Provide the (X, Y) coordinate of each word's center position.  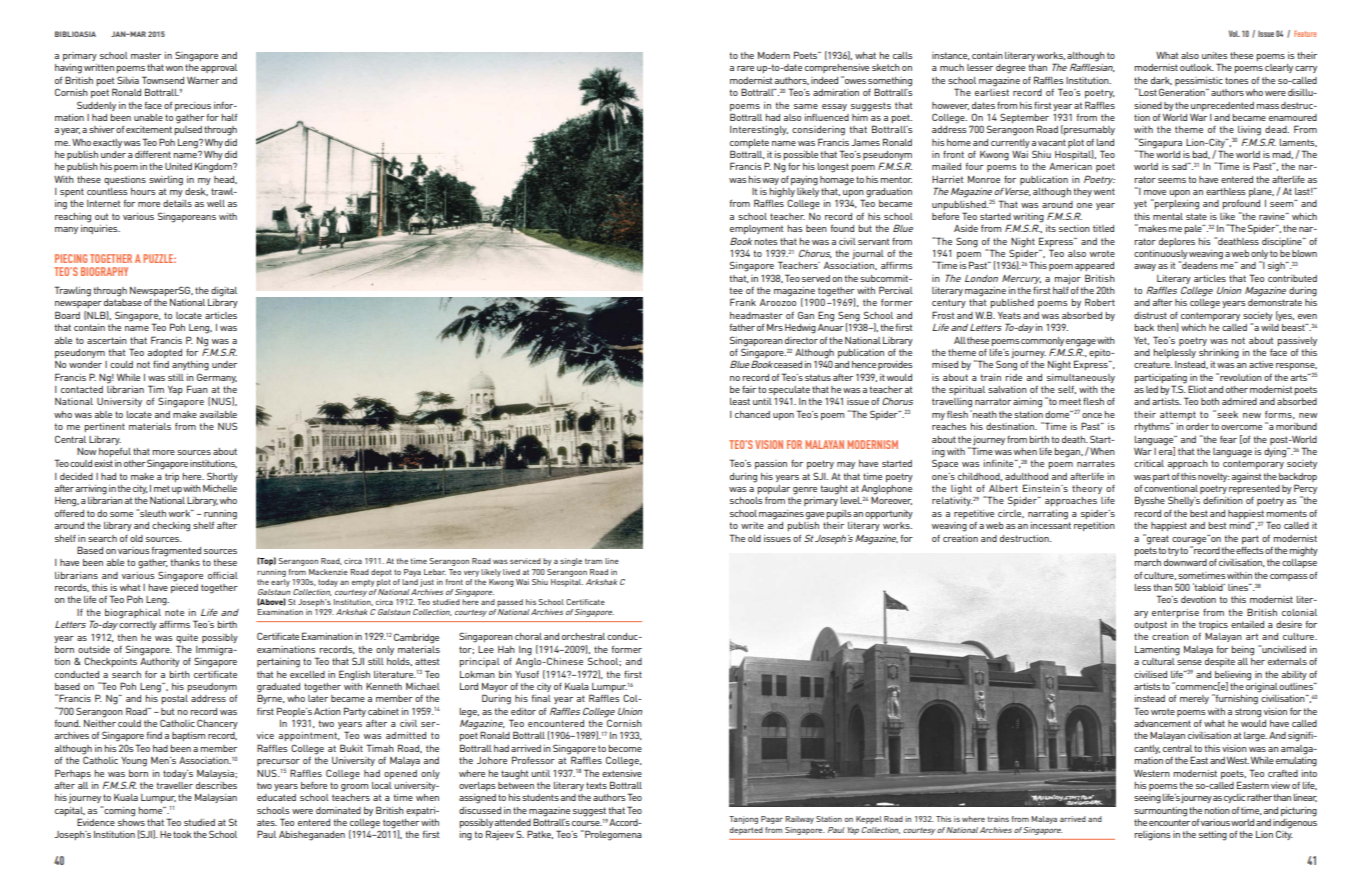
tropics (1213, 625)
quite (187, 638)
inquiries (100, 229)
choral (528, 636)
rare (745, 68)
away (1145, 267)
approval (219, 68)
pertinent (104, 427)
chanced (752, 414)
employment (756, 229)
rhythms (1153, 427)
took (182, 834)
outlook (1197, 67)
